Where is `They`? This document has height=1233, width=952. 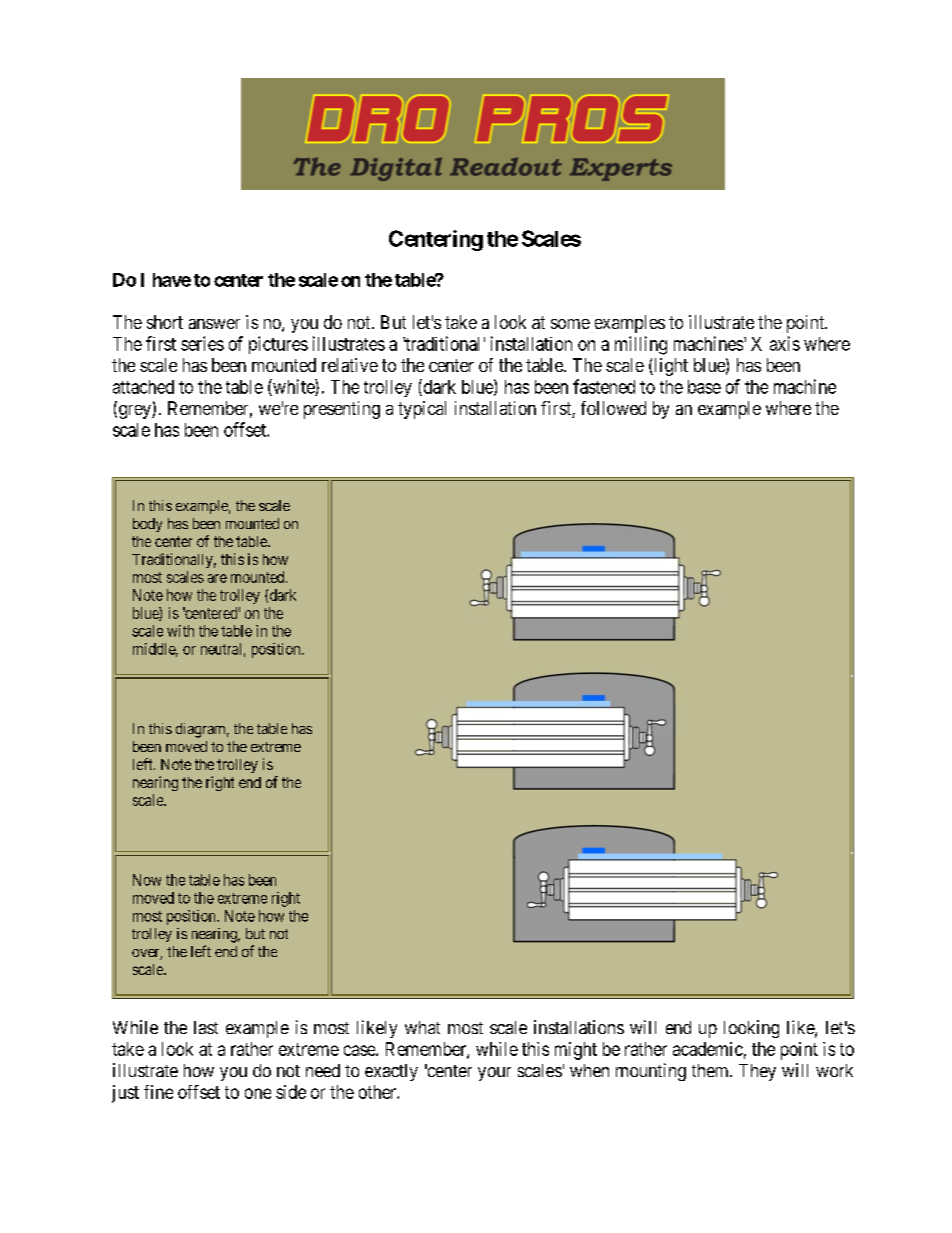
They is located at coordinates (757, 1072).
